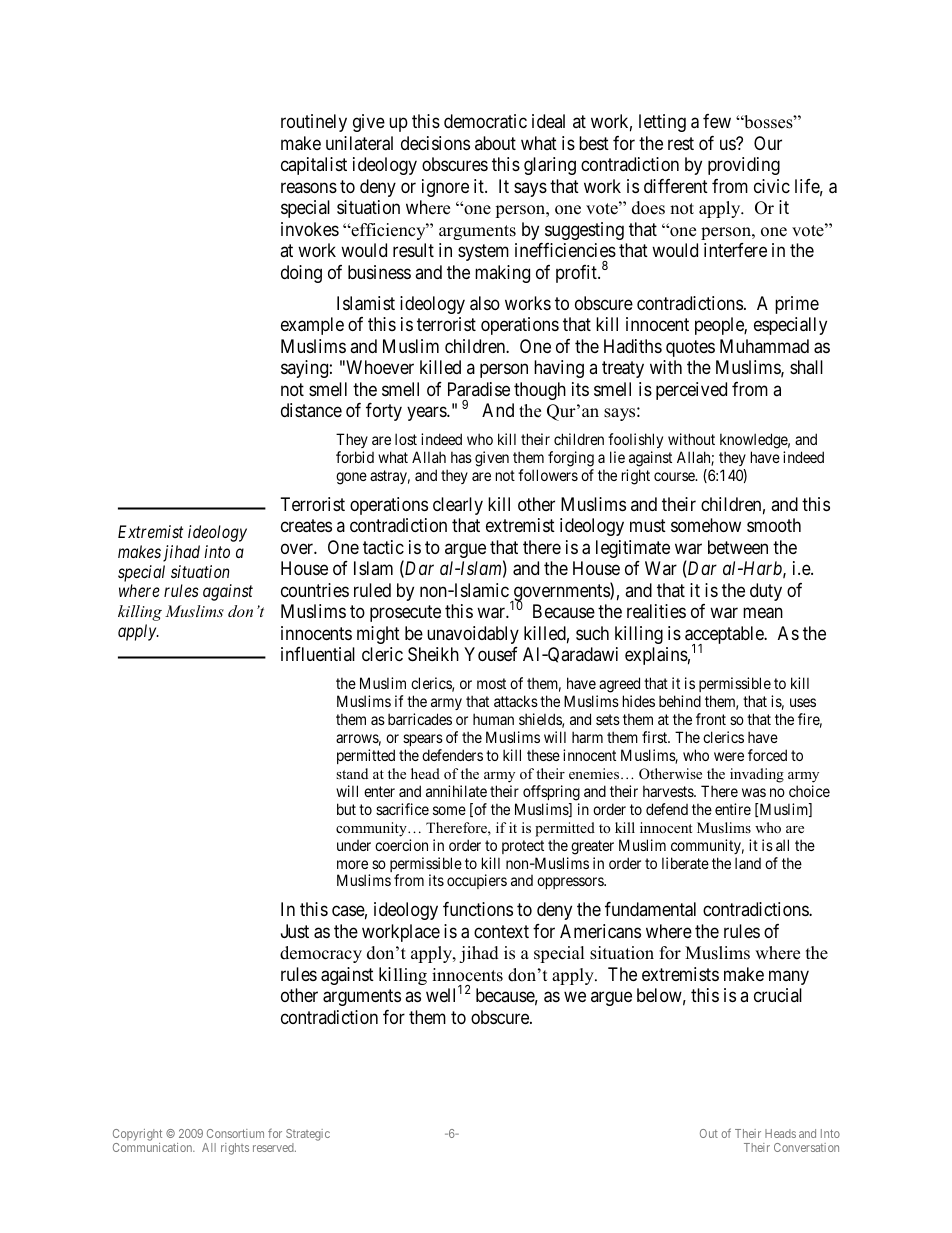  I want to click on was, so click(754, 792).
